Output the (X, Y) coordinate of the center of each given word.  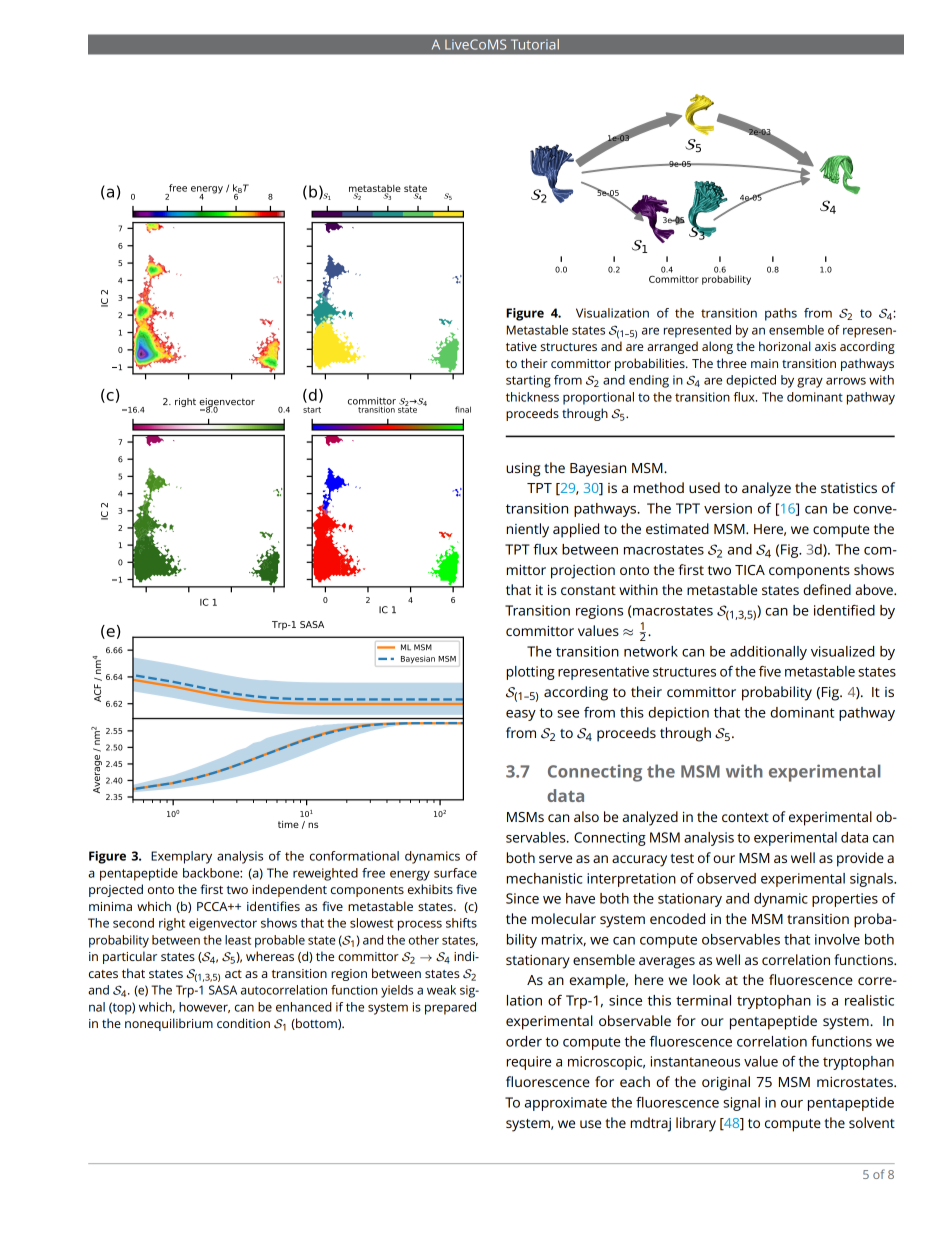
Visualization (612, 313)
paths (781, 314)
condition (243, 1023)
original (726, 1083)
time (288, 824)
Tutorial (535, 44)
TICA (750, 570)
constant (588, 590)
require (529, 1063)
